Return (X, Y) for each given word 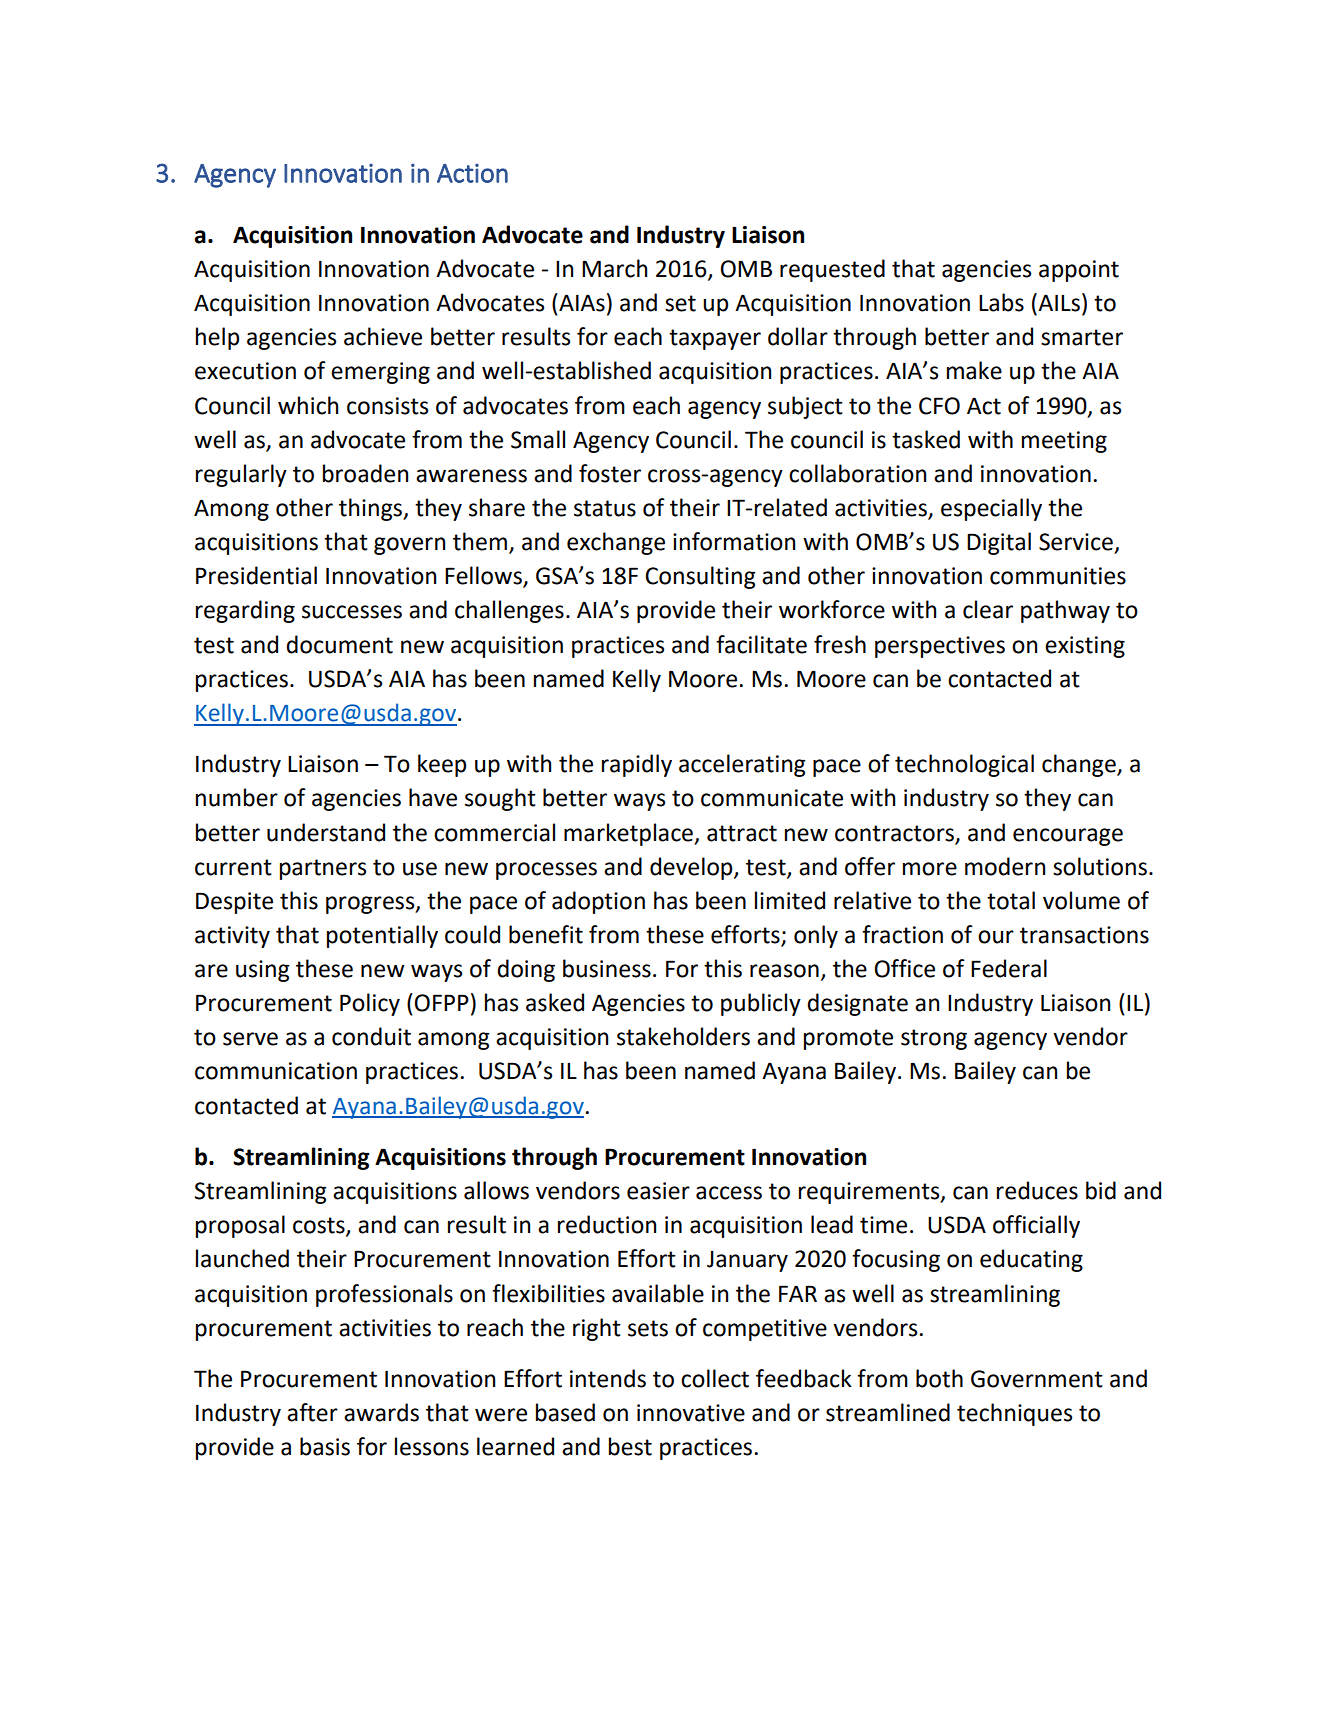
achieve (383, 336)
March (614, 268)
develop (692, 868)
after (312, 1412)
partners (323, 869)
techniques (1014, 1414)
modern (1005, 866)
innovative (691, 1413)
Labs (1001, 302)
